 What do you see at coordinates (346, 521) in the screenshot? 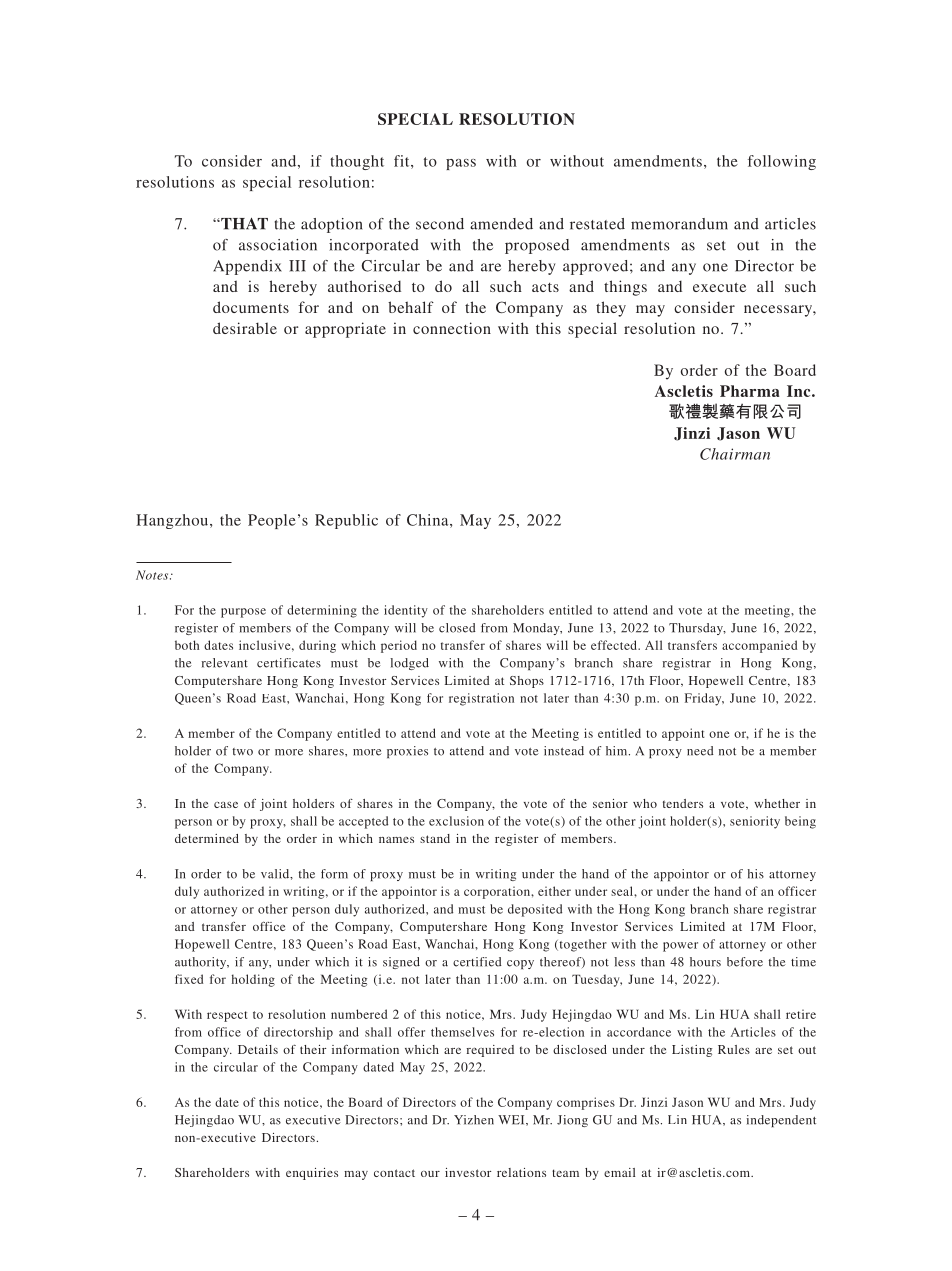
I see `Republic` at bounding box center [346, 521].
